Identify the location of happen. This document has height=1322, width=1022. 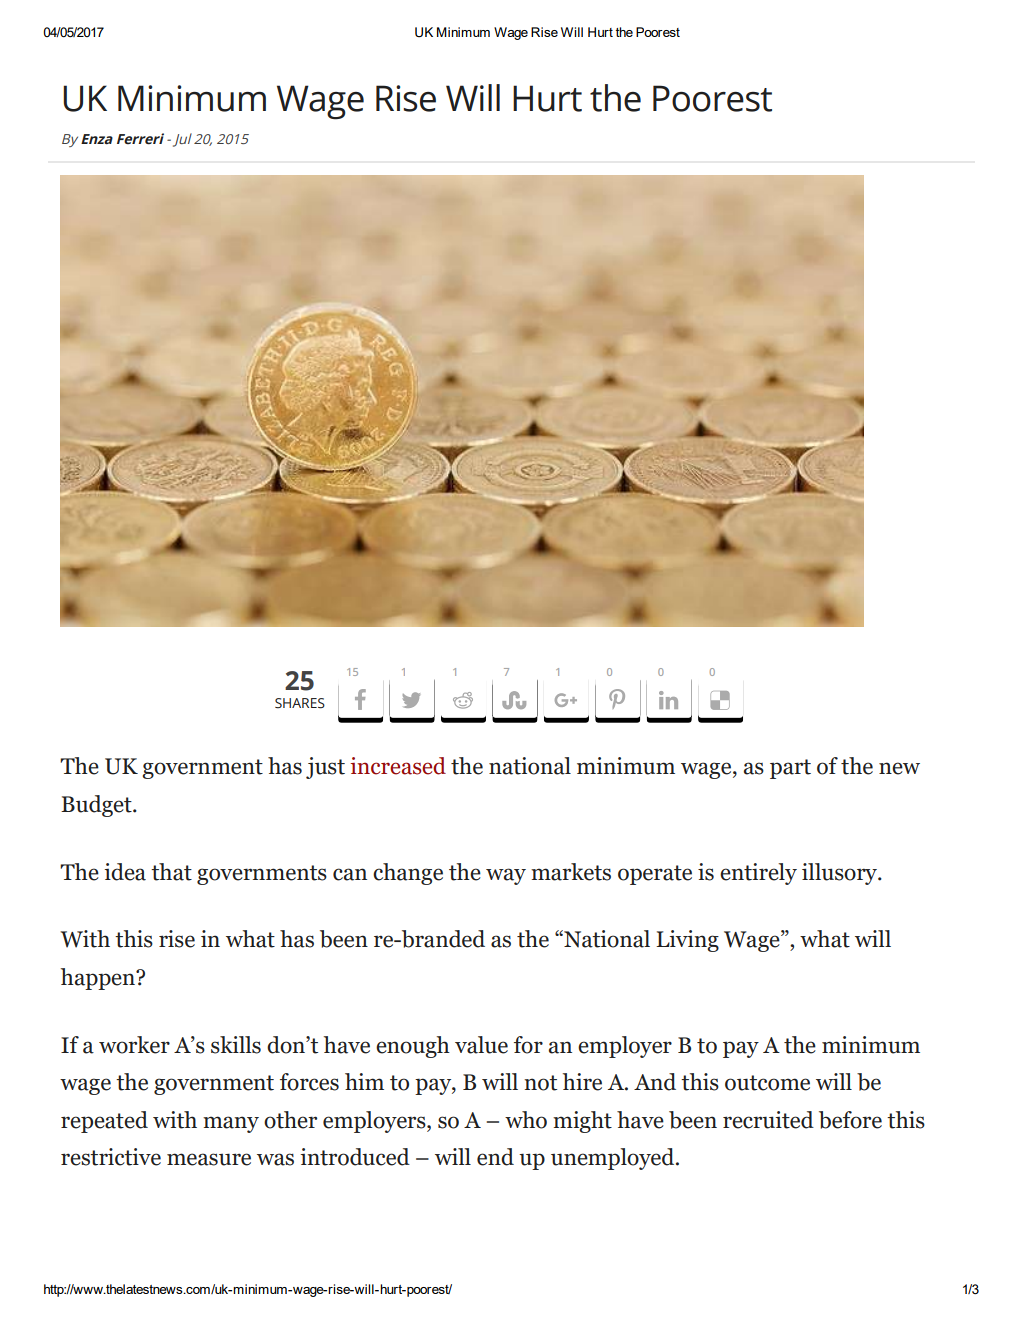
(99, 979).
